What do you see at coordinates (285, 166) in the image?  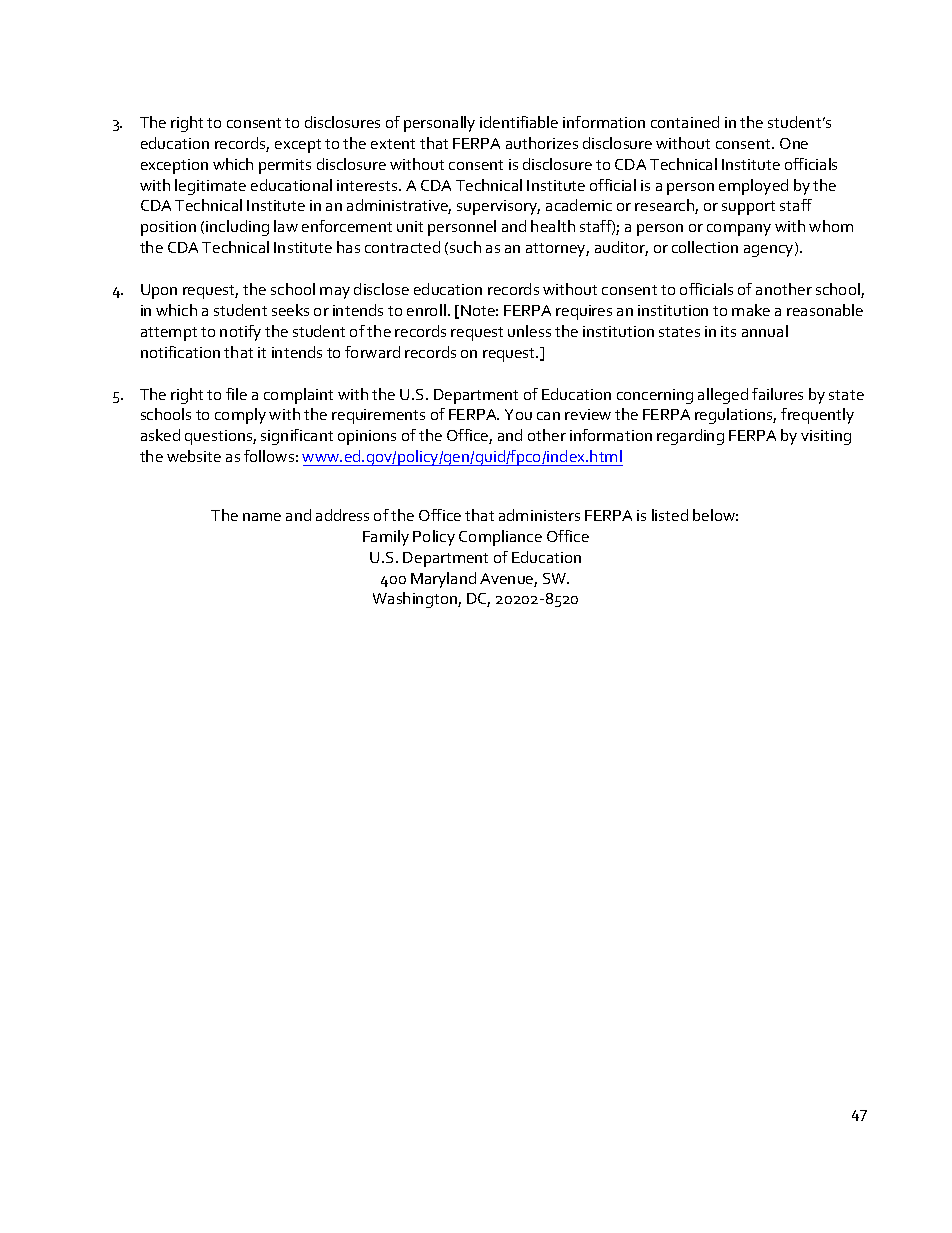 I see `permits` at bounding box center [285, 166].
